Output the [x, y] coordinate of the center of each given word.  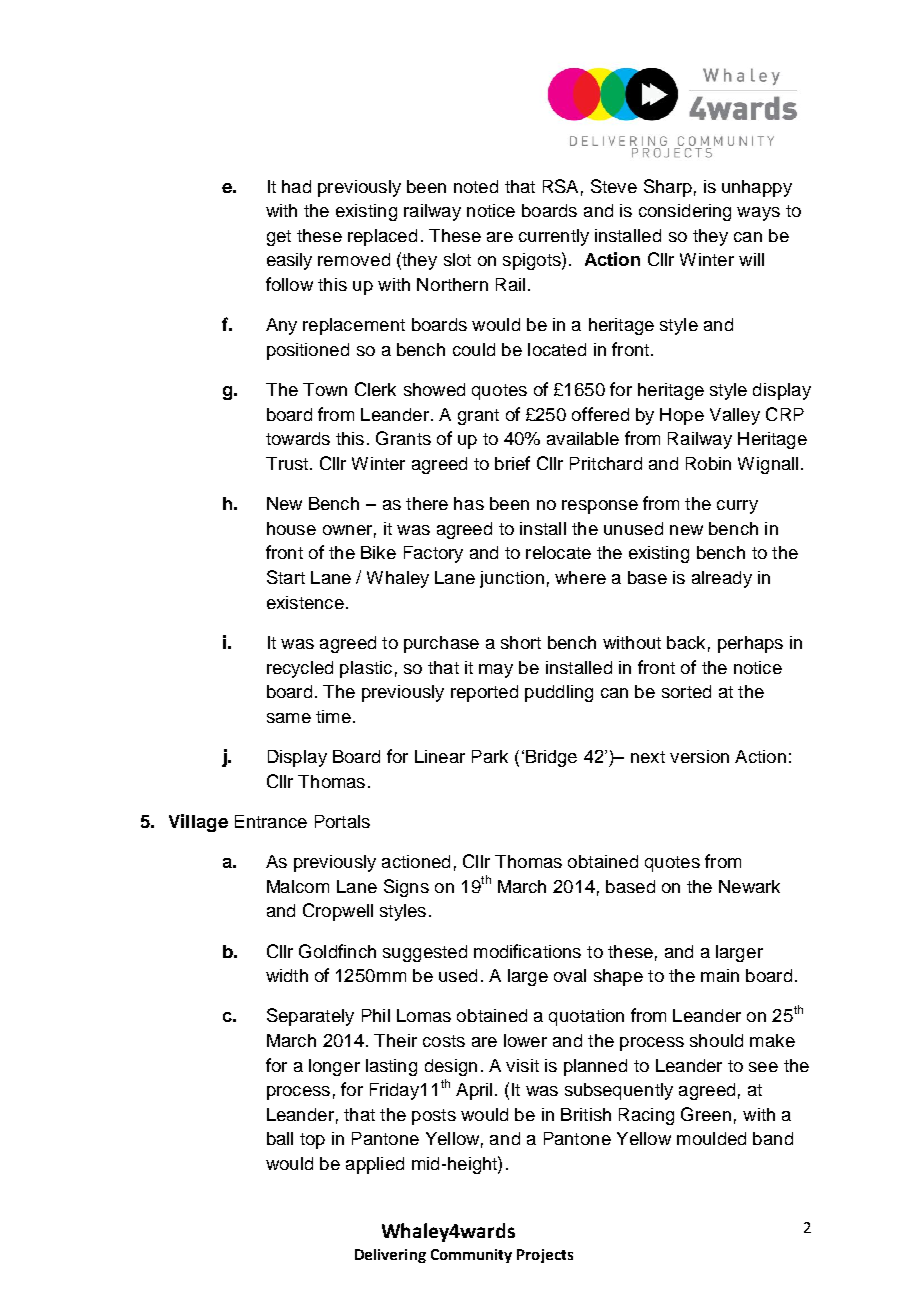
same [289, 718]
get [279, 238]
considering [685, 212]
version [699, 756]
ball [280, 1138]
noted [476, 186]
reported [484, 693]
